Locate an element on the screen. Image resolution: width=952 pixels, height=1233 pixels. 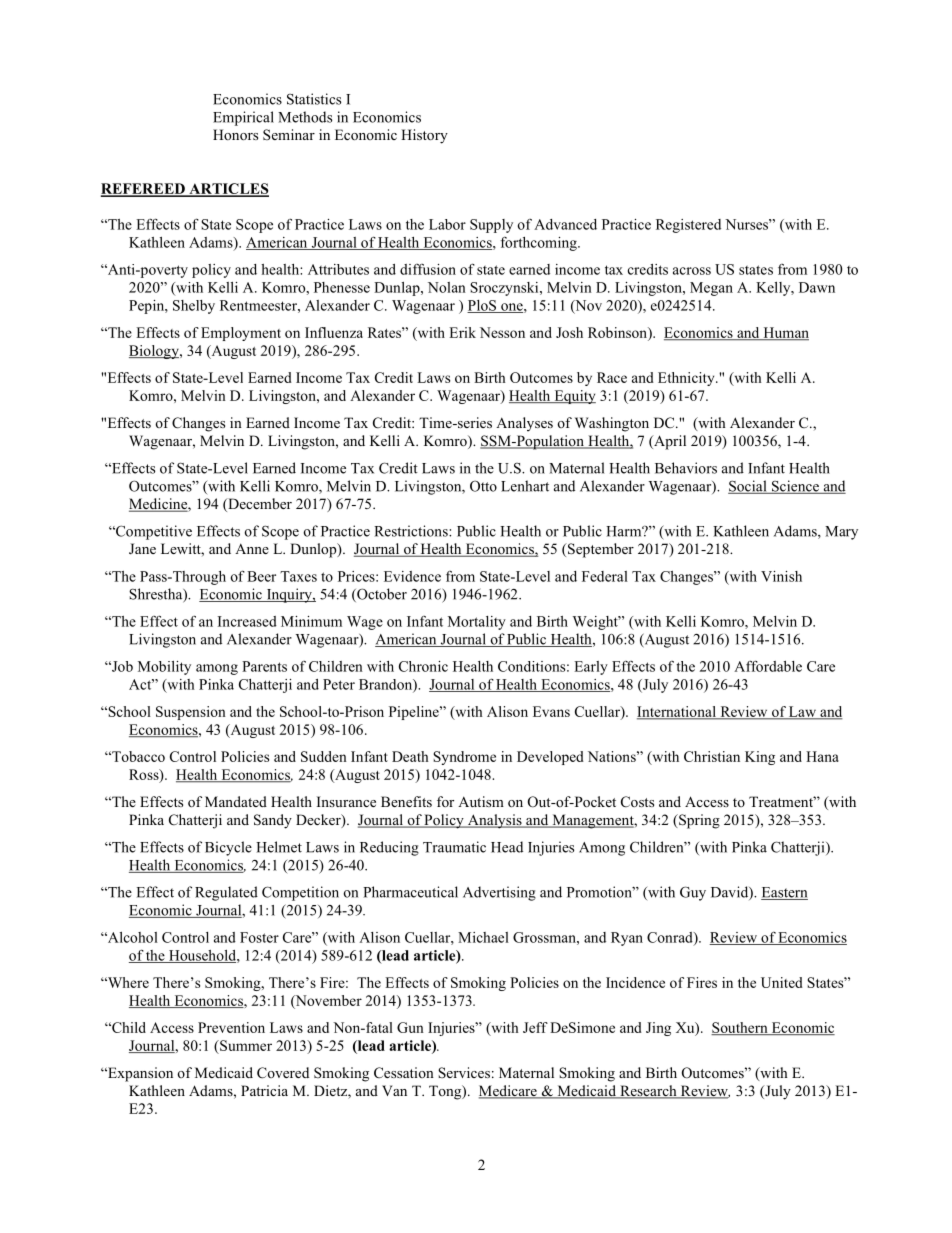
December is located at coordinates (259, 505).
